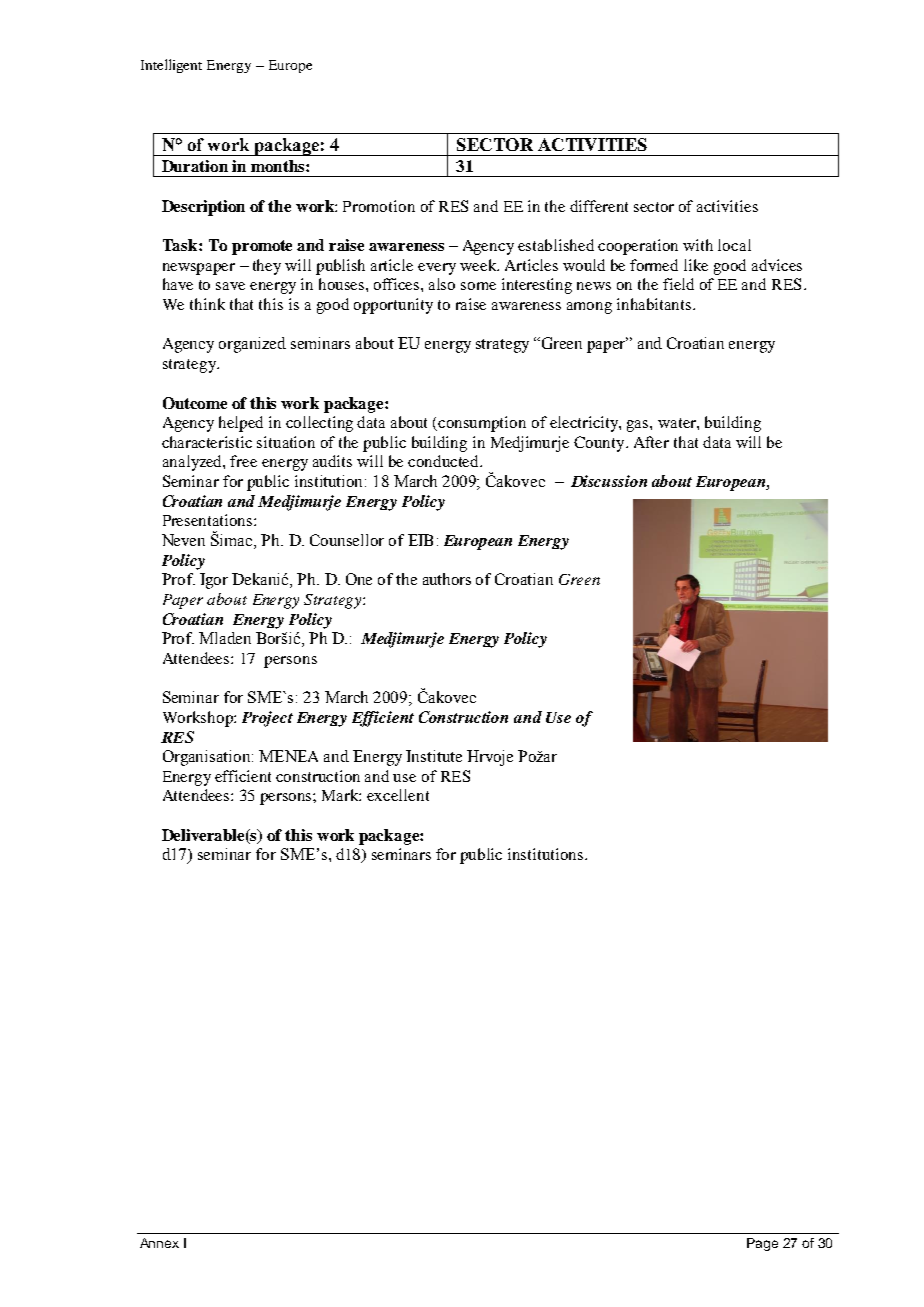 The image size is (924, 1307). Describe the element at coordinates (171, 66) in the screenshot. I see `Intelligent` at that location.
